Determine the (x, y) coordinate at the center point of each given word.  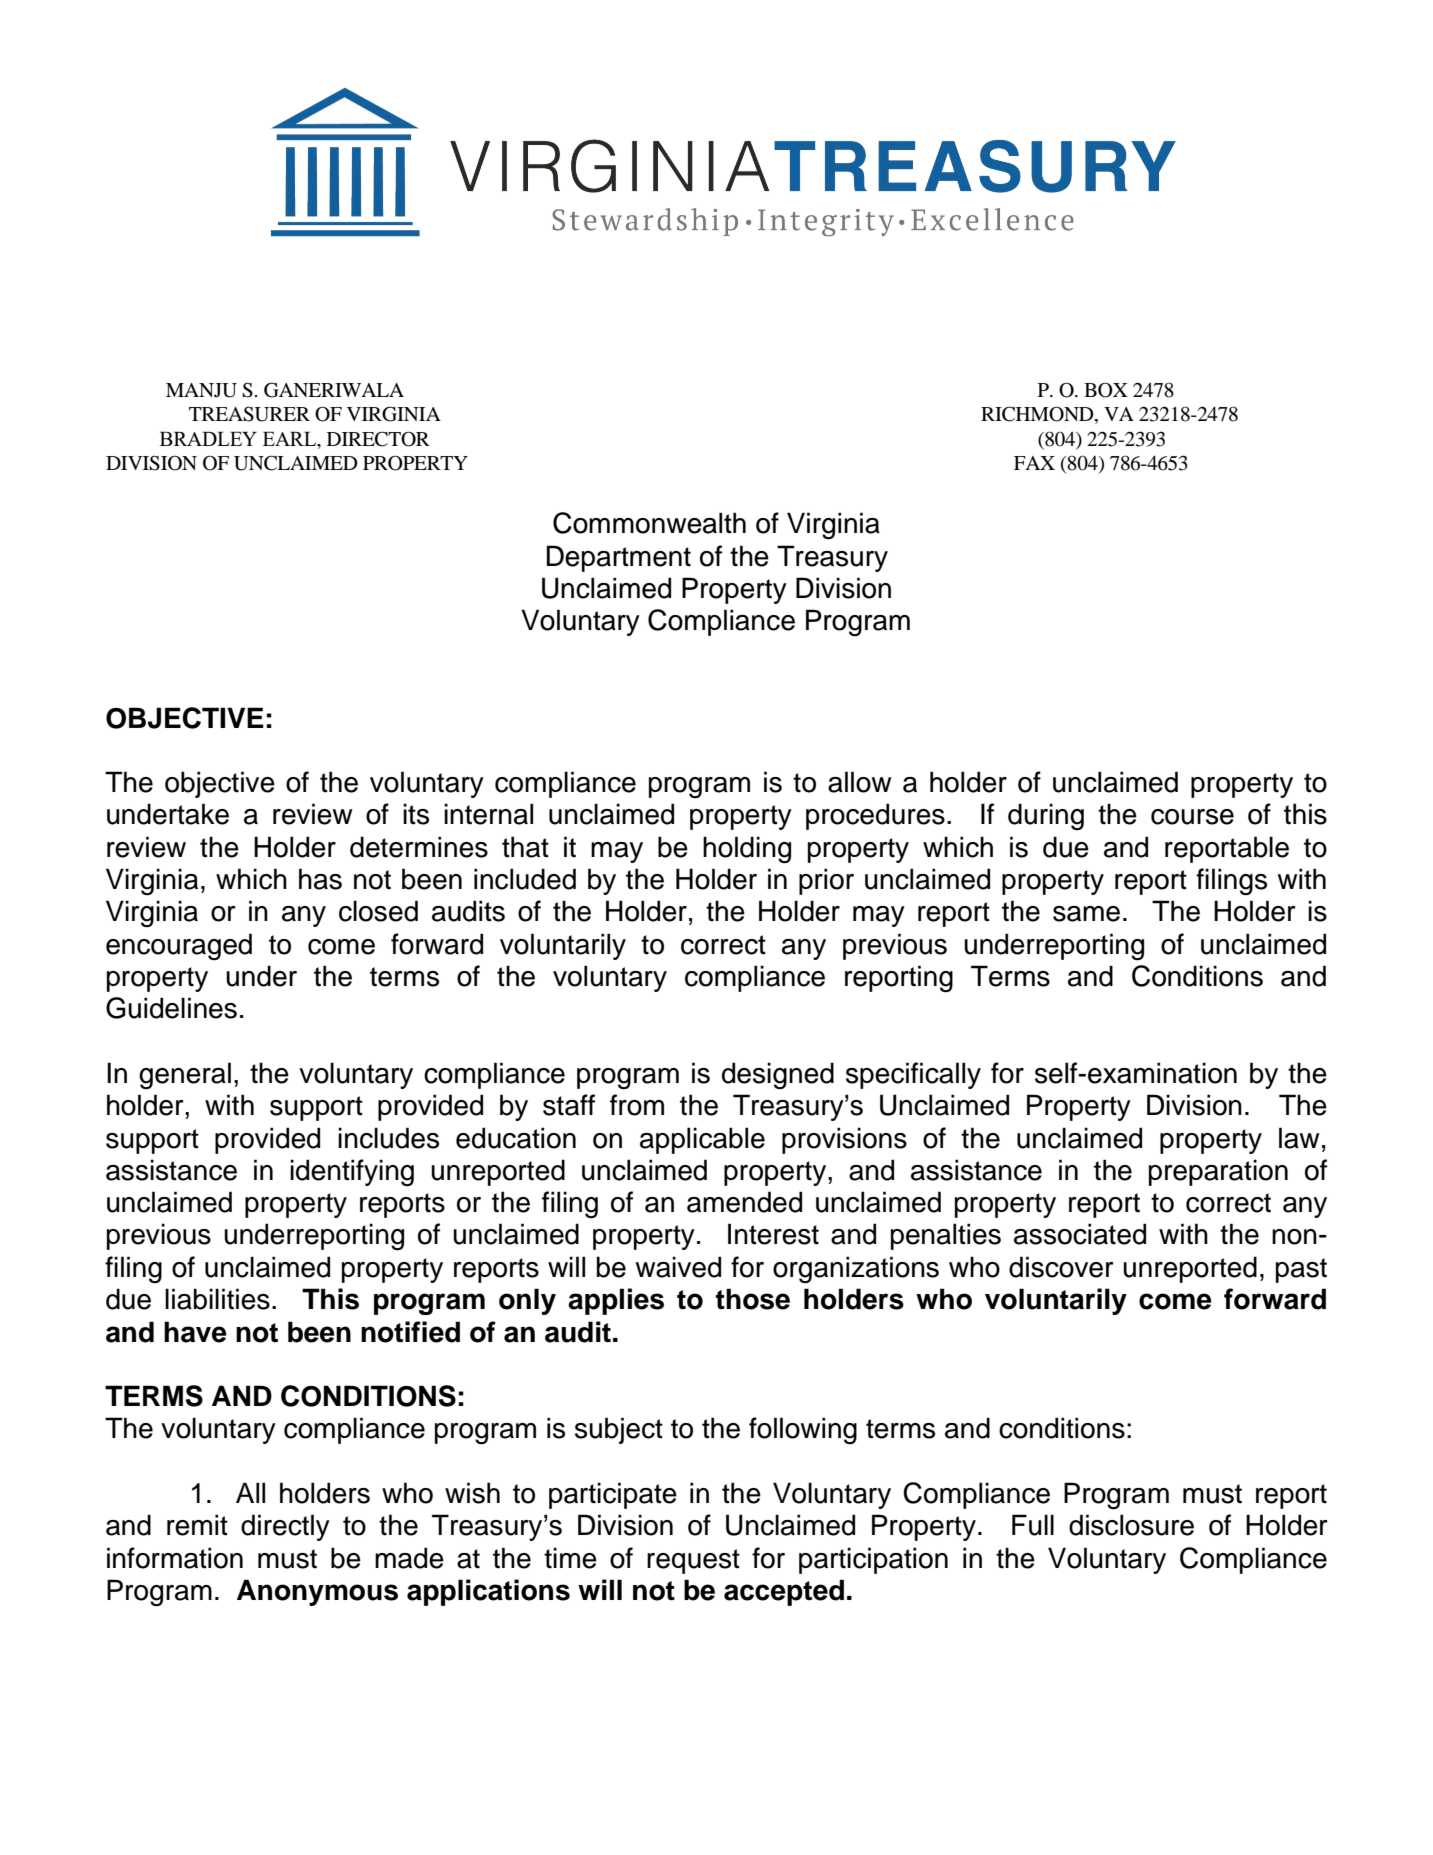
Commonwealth (649, 523)
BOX (1106, 390)
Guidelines (171, 1008)
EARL (291, 439)
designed (778, 1076)
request (693, 1561)
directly (285, 1527)
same (1086, 914)
